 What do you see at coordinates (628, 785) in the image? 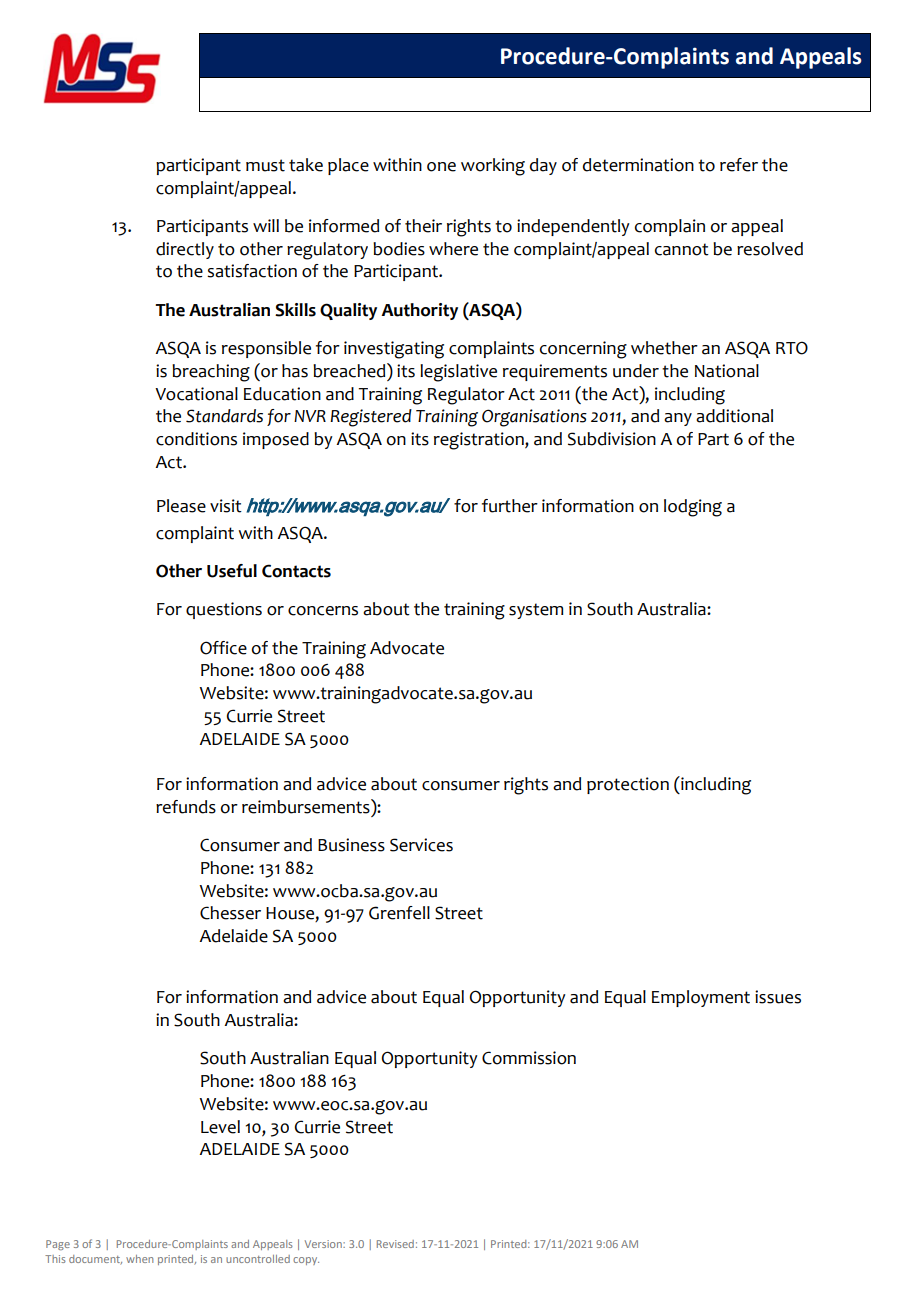
I see `protection` at bounding box center [628, 785].
